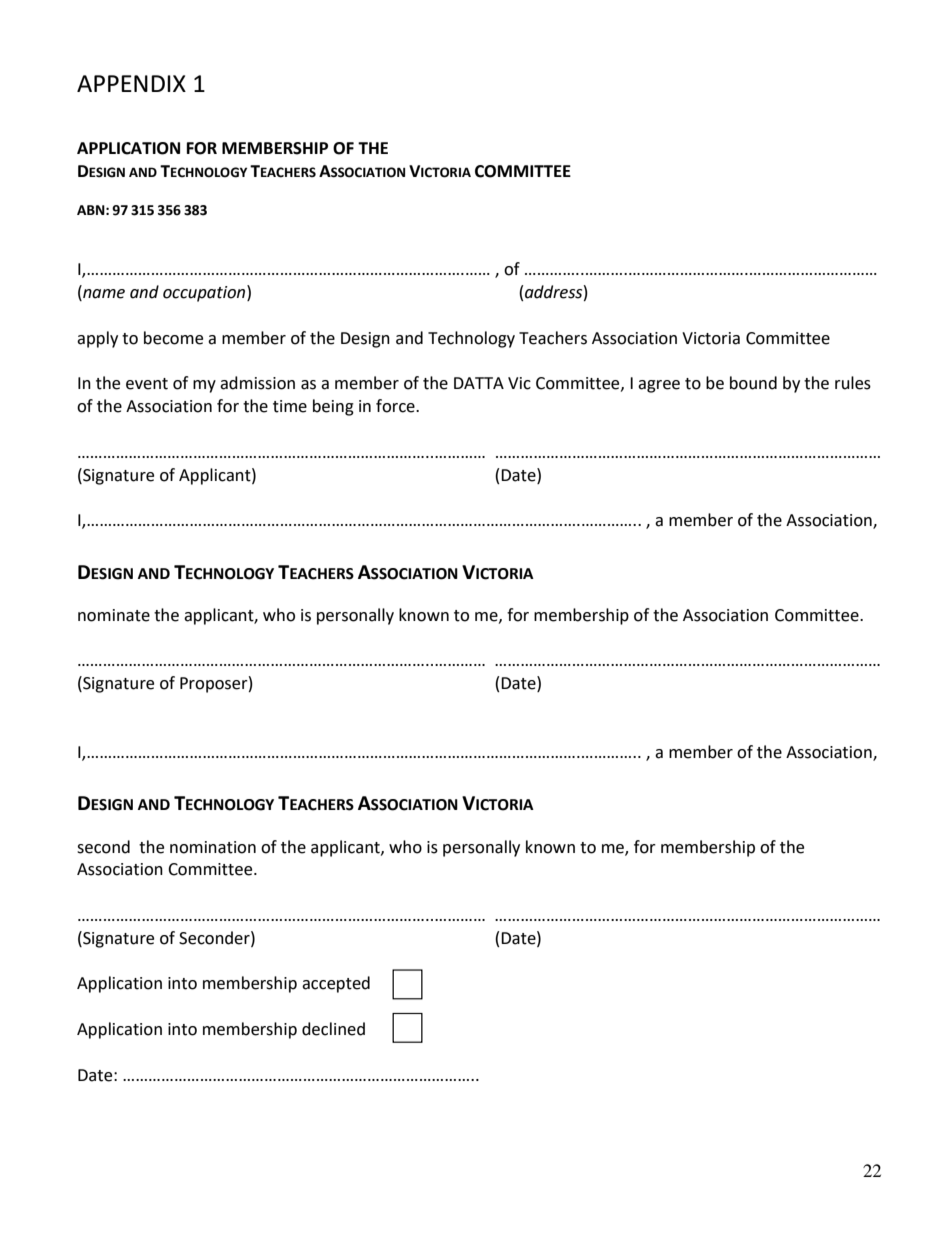 This image has width=952, height=1233. I want to click on accepted, so click(336, 984).
